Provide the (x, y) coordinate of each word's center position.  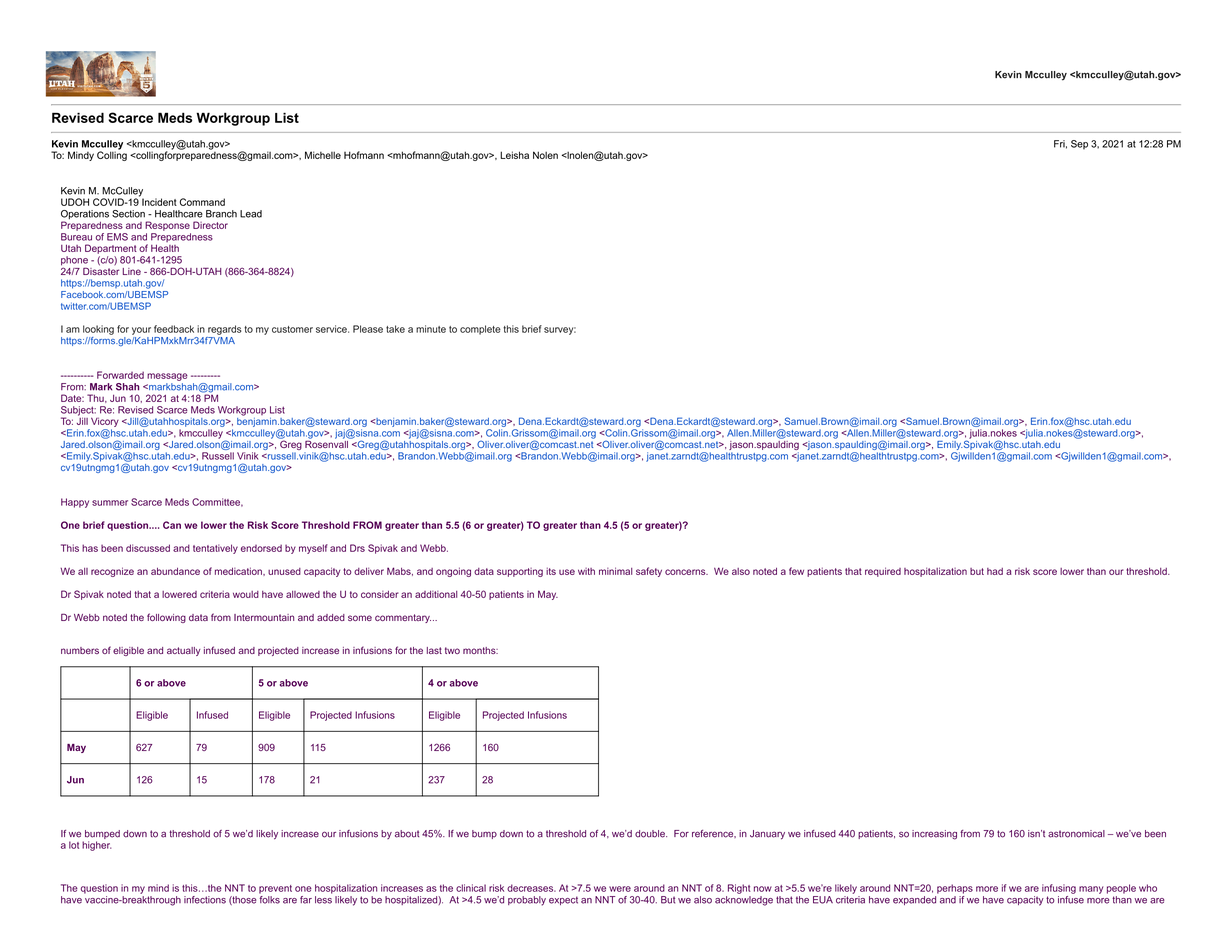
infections (205, 900)
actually (184, 651)
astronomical (1076, 834)
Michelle (323, 155)
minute (431, 329)
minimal (615, 571)
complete (480, 330)
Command (202, 202)
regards (225, 330)
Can (172, 525)
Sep (1079, 145)
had (995, 571)
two (452, 650)
